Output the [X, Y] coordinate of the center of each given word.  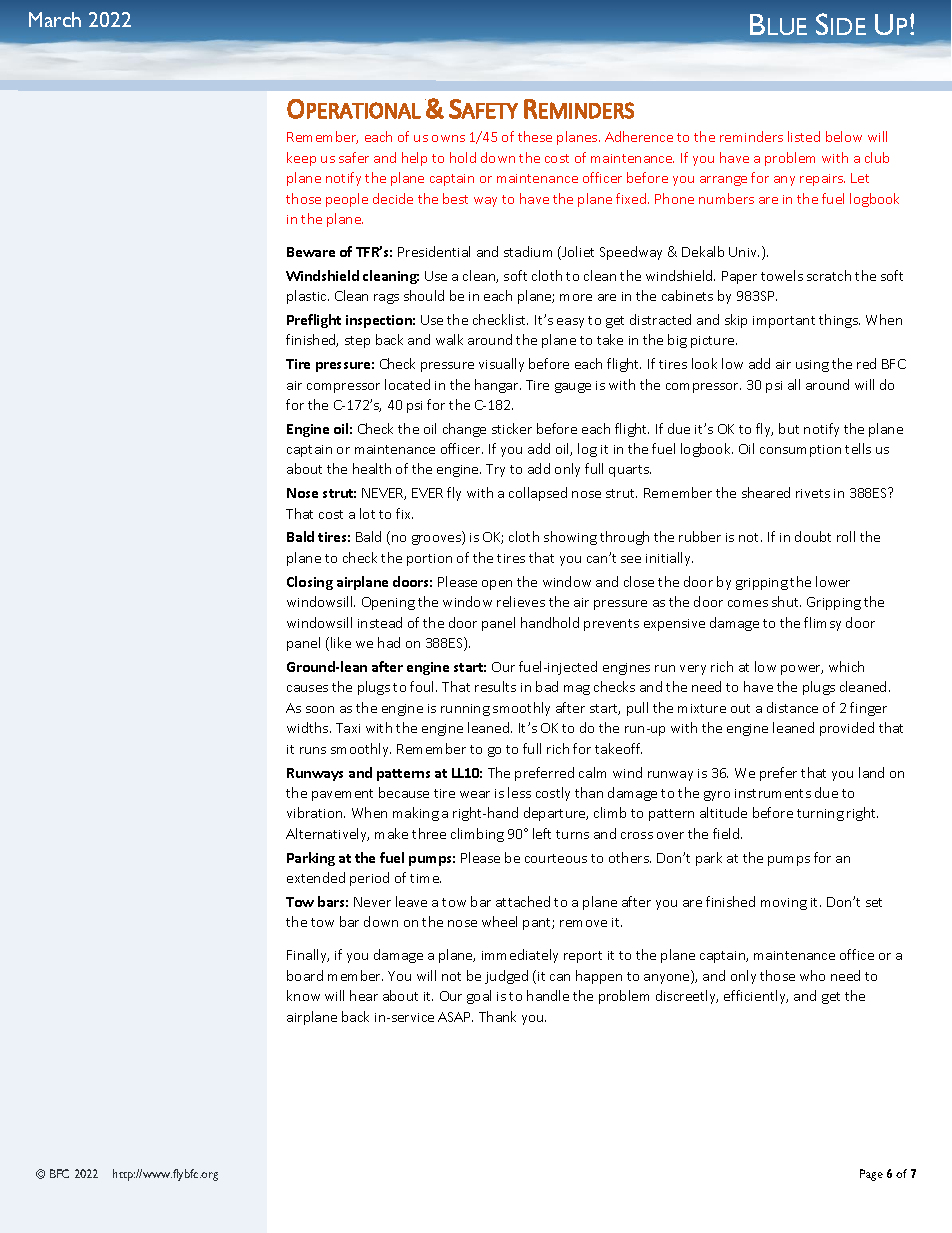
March [55, 19]
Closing [310, 583]
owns [448, 138]
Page [871, 1175]
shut [786, 601]
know [303, 995]
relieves [521, 601]
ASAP [455, 1017]
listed [804, 136]
